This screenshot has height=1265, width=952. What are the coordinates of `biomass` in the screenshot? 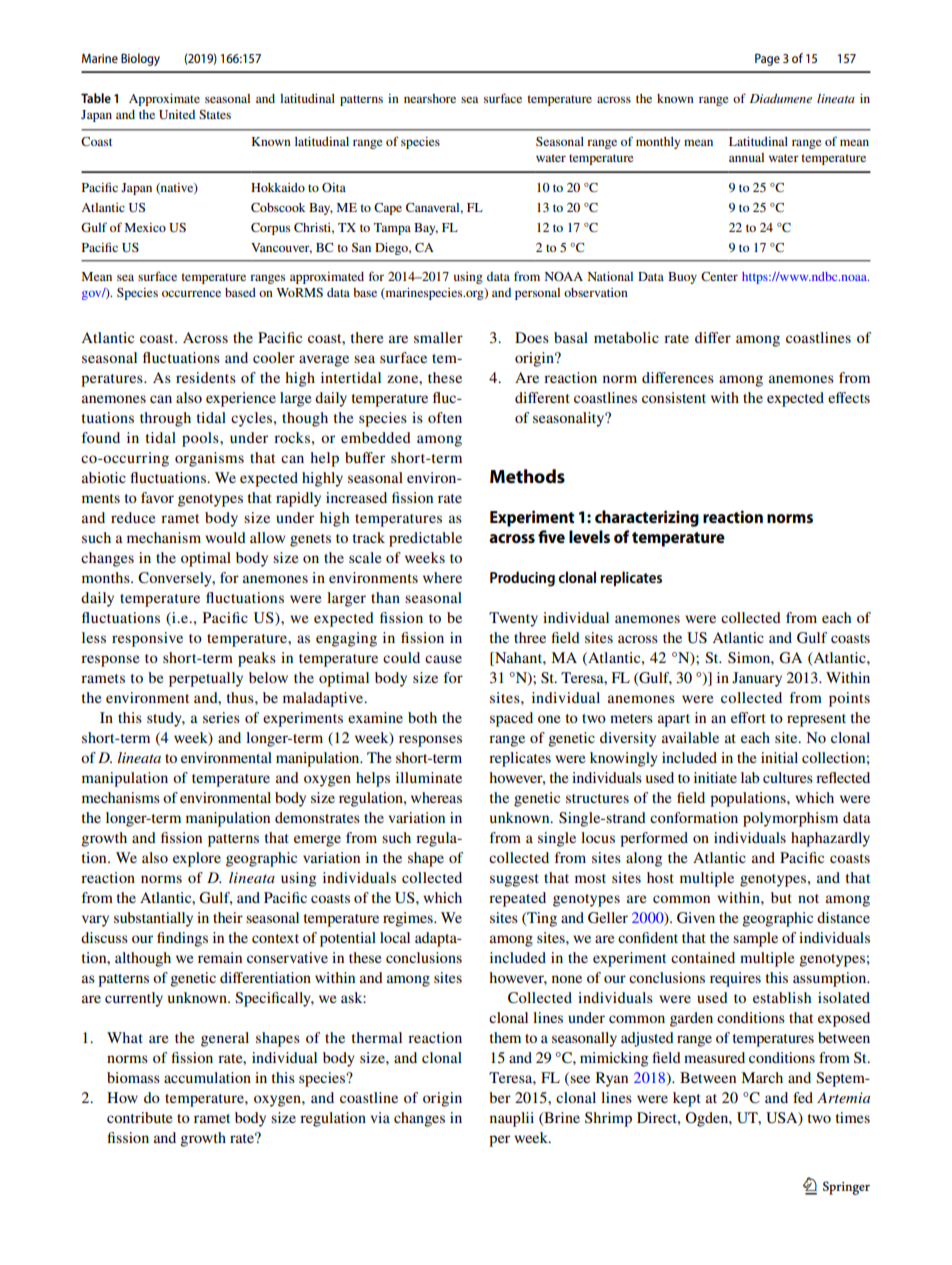 It's located at (133, 1077).
